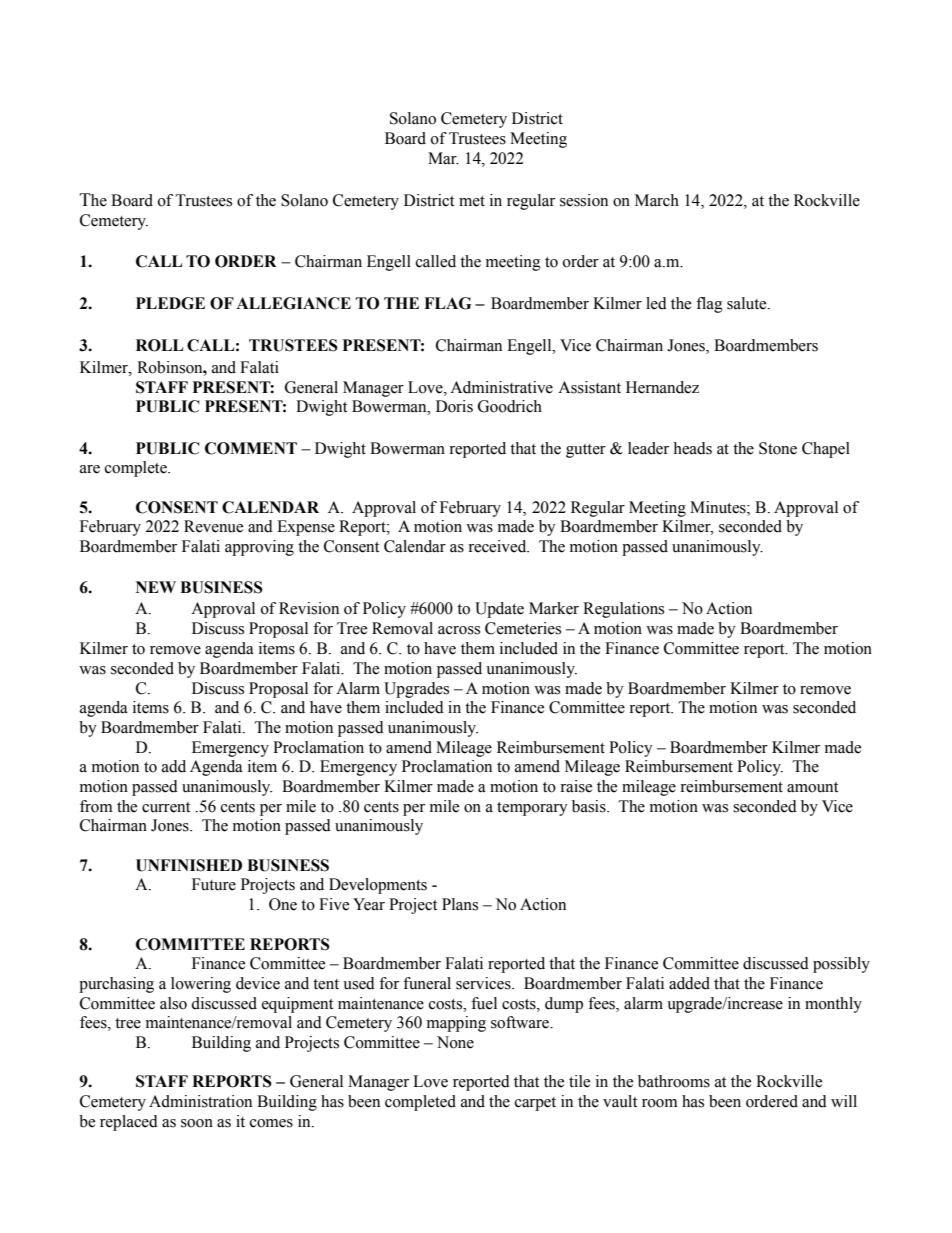 The height and width of the screenshot is (1233, 952). What do you see at coordinates (156, 587) in the screenshot?
I see `NEW` at bounding box center [156, 587].
